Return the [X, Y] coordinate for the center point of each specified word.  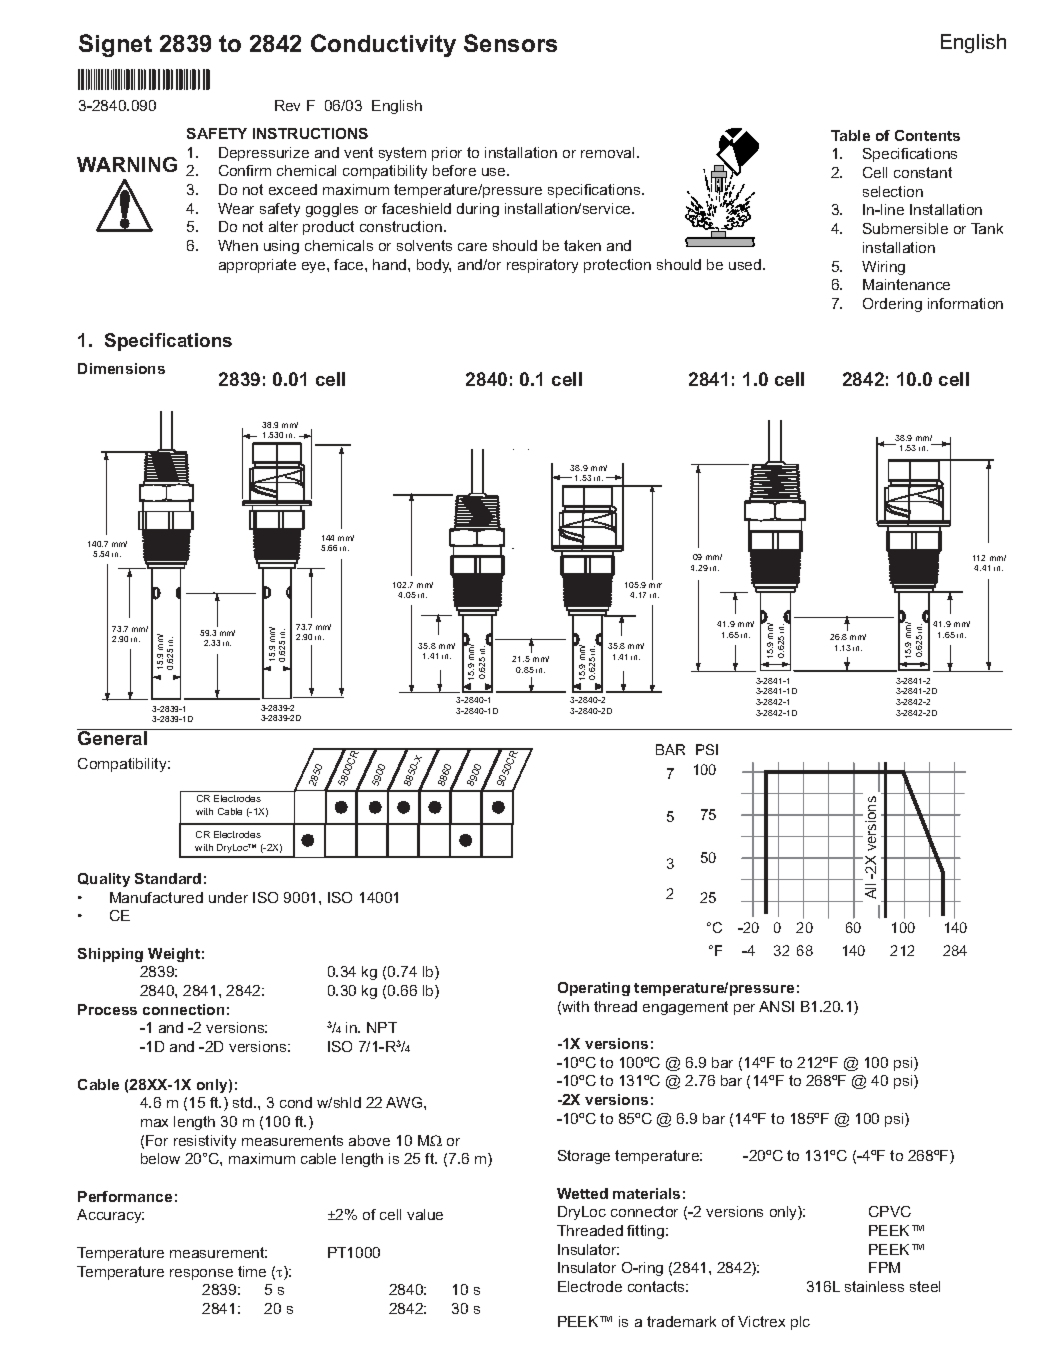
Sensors [510, 43]
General [112, 738]
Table [850, 135]
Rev [287, 105]
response [201, 1274]
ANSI [776, 1006]
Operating [594, 989]
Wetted [582, 1193]
